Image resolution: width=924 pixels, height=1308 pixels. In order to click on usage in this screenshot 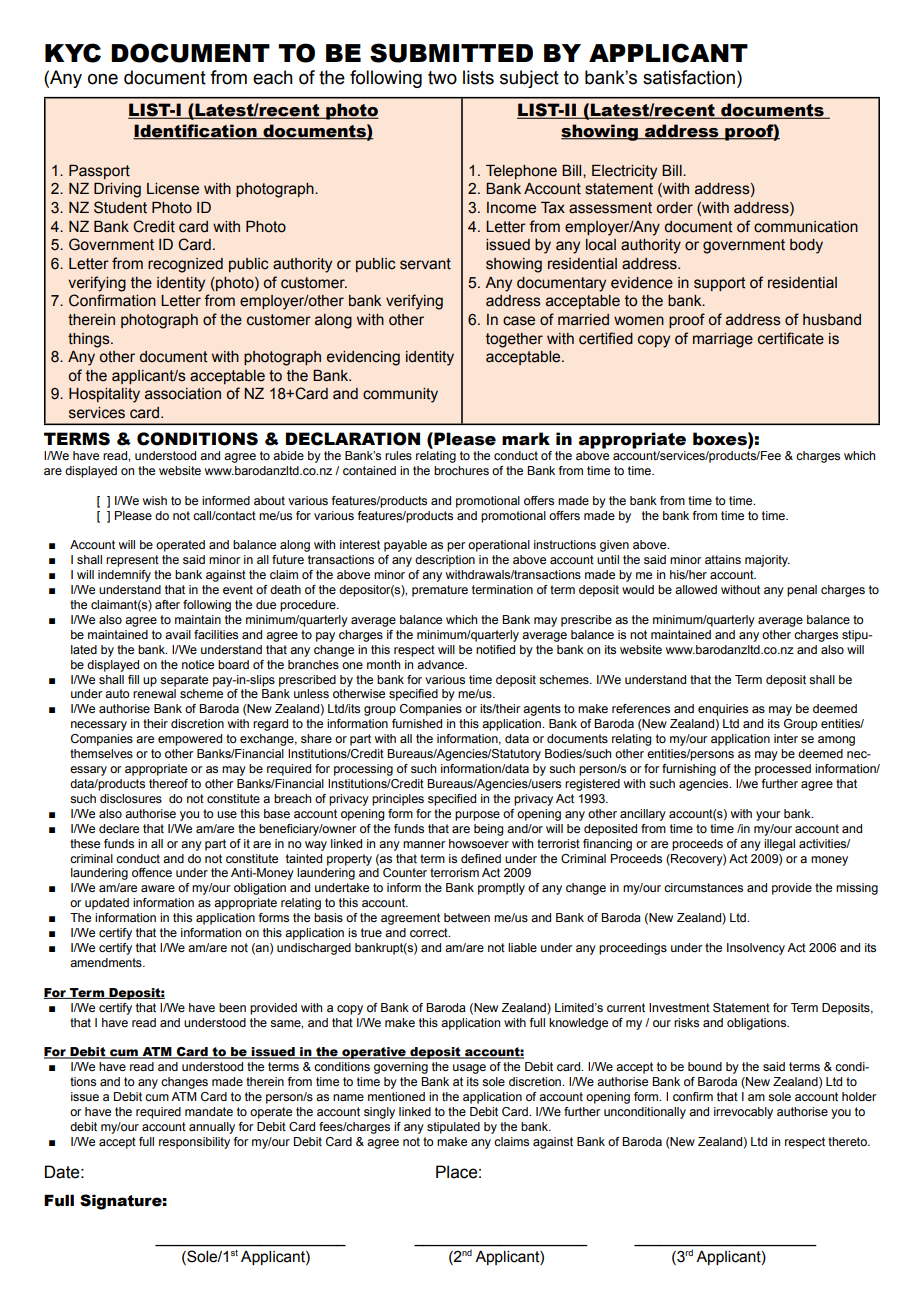, I will do `click(469, 1069)`.
